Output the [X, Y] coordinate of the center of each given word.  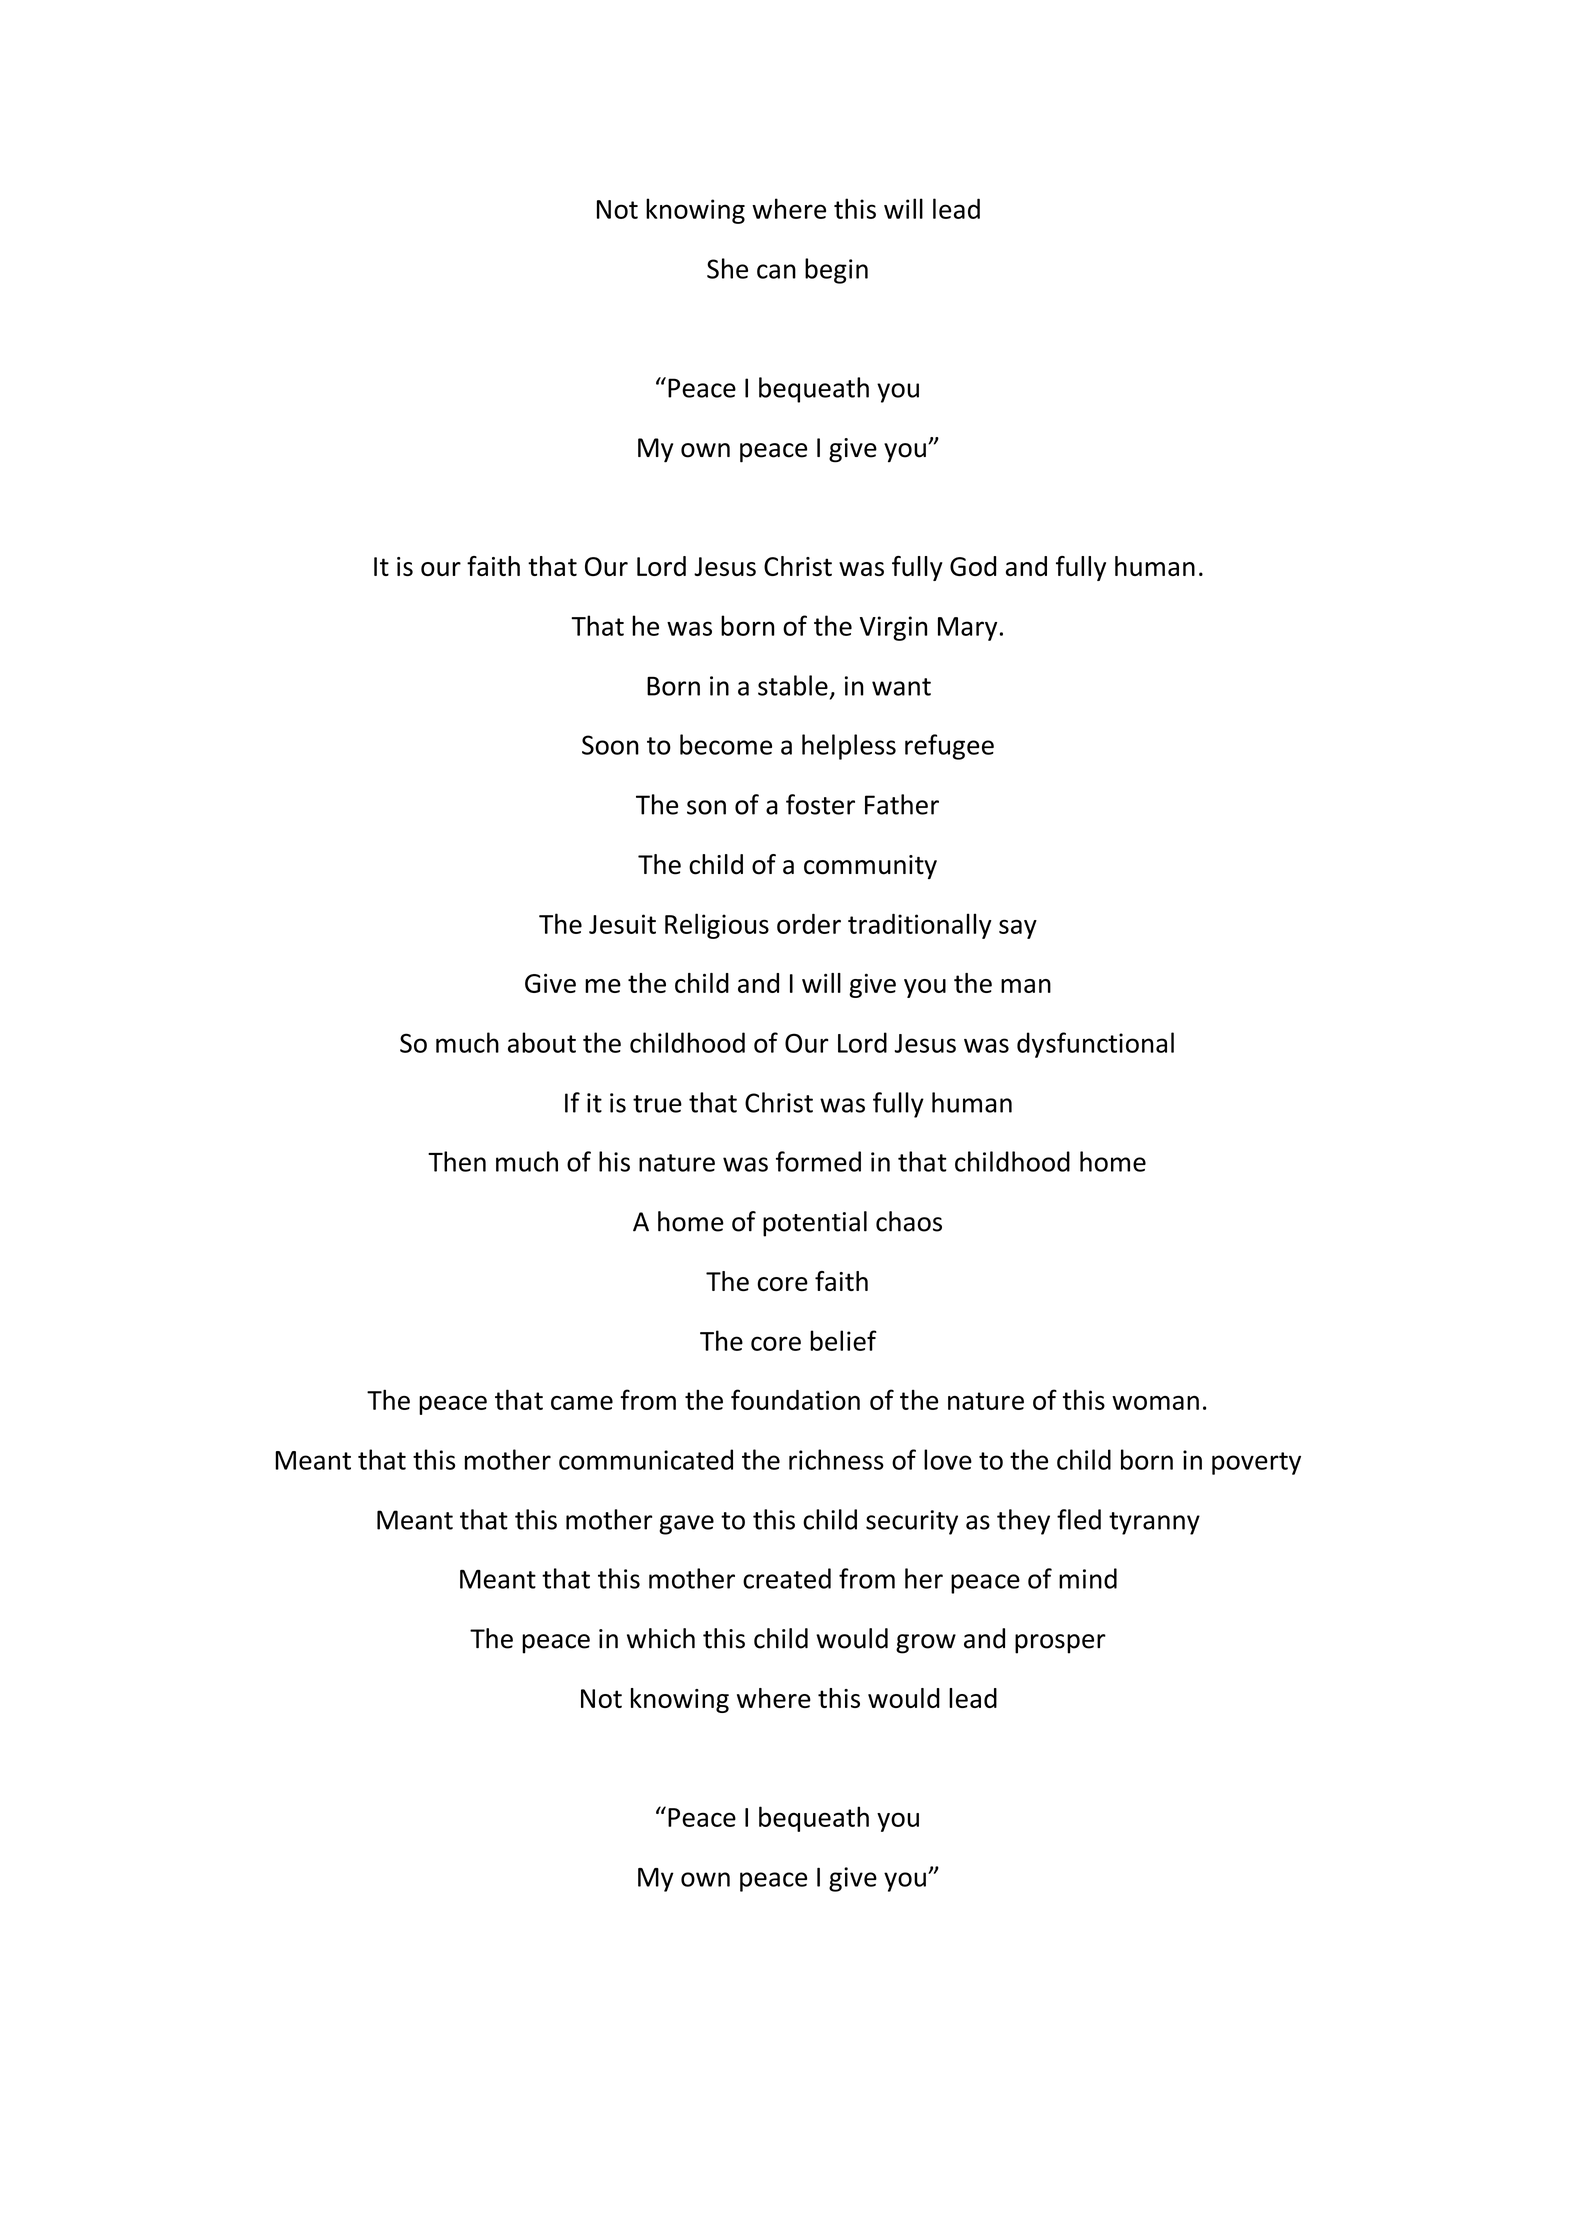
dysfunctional [1095, 1045]
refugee [949, 747]
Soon [610, 745]
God [973, 566]
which [661, 1638]
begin [836, 271]
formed [818, 1161]
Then [457, 1161]
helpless [849, 747]
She [727, 268]
